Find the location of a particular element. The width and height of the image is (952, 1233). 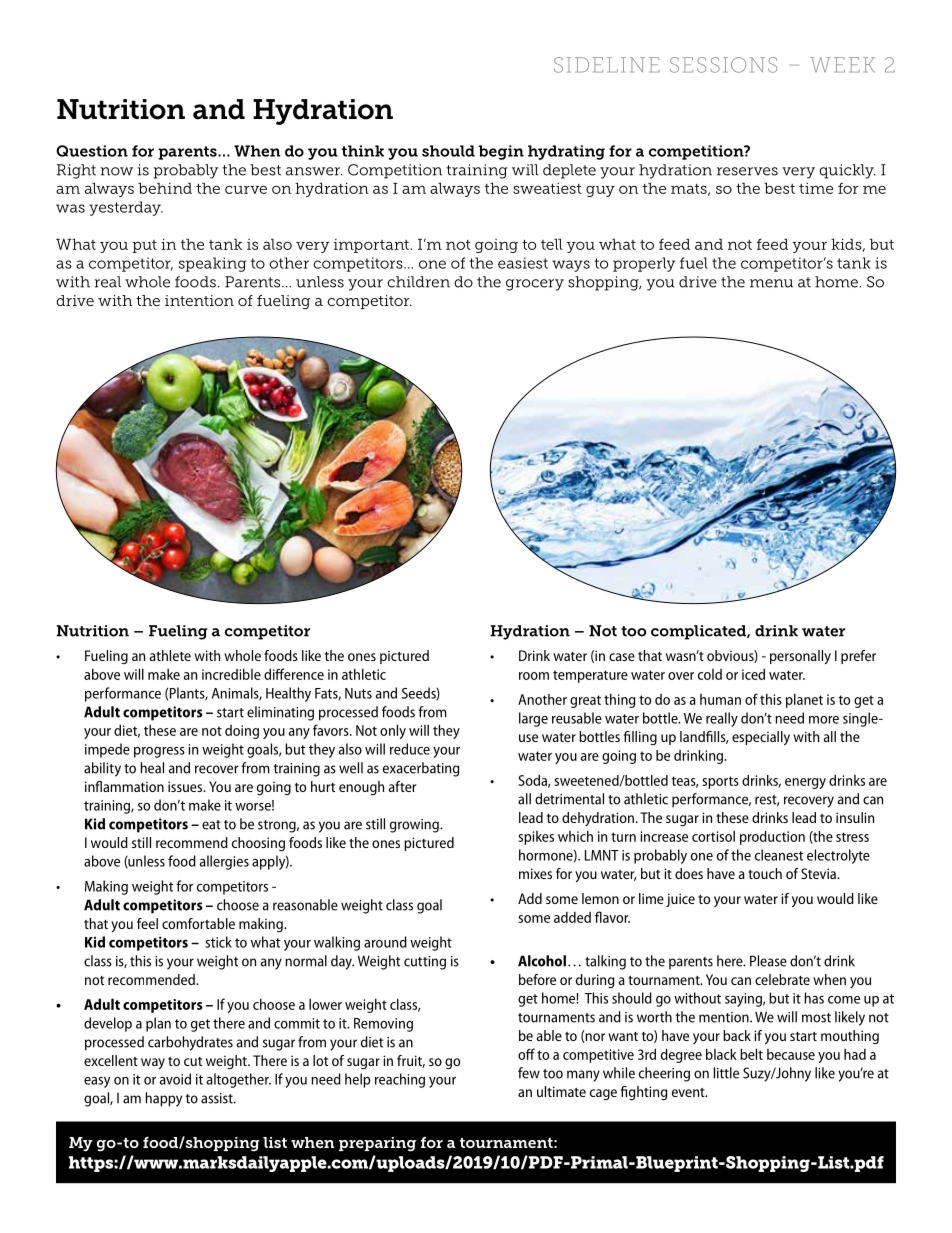

menu is located at coordinates (771, 283).
